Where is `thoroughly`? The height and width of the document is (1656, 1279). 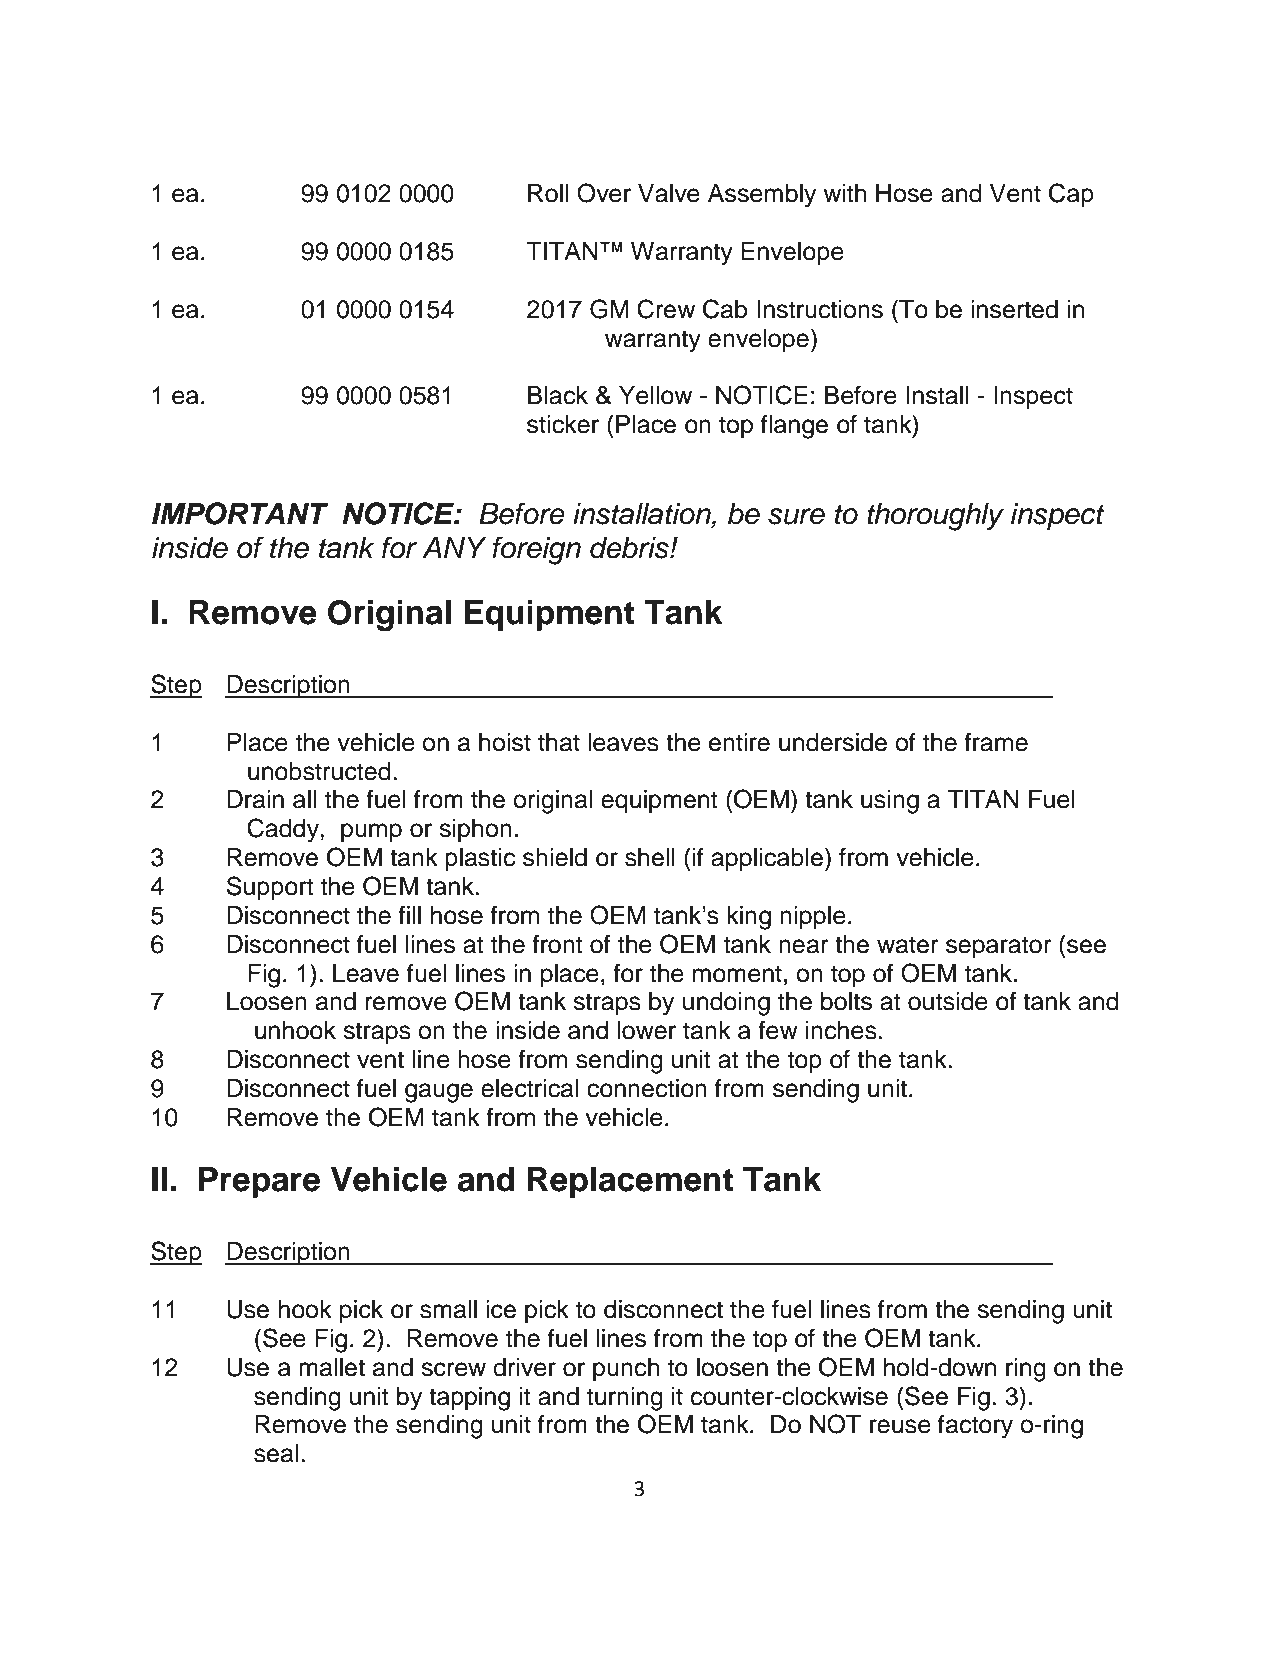
thoroughly is located at coordinates (935, 517).
